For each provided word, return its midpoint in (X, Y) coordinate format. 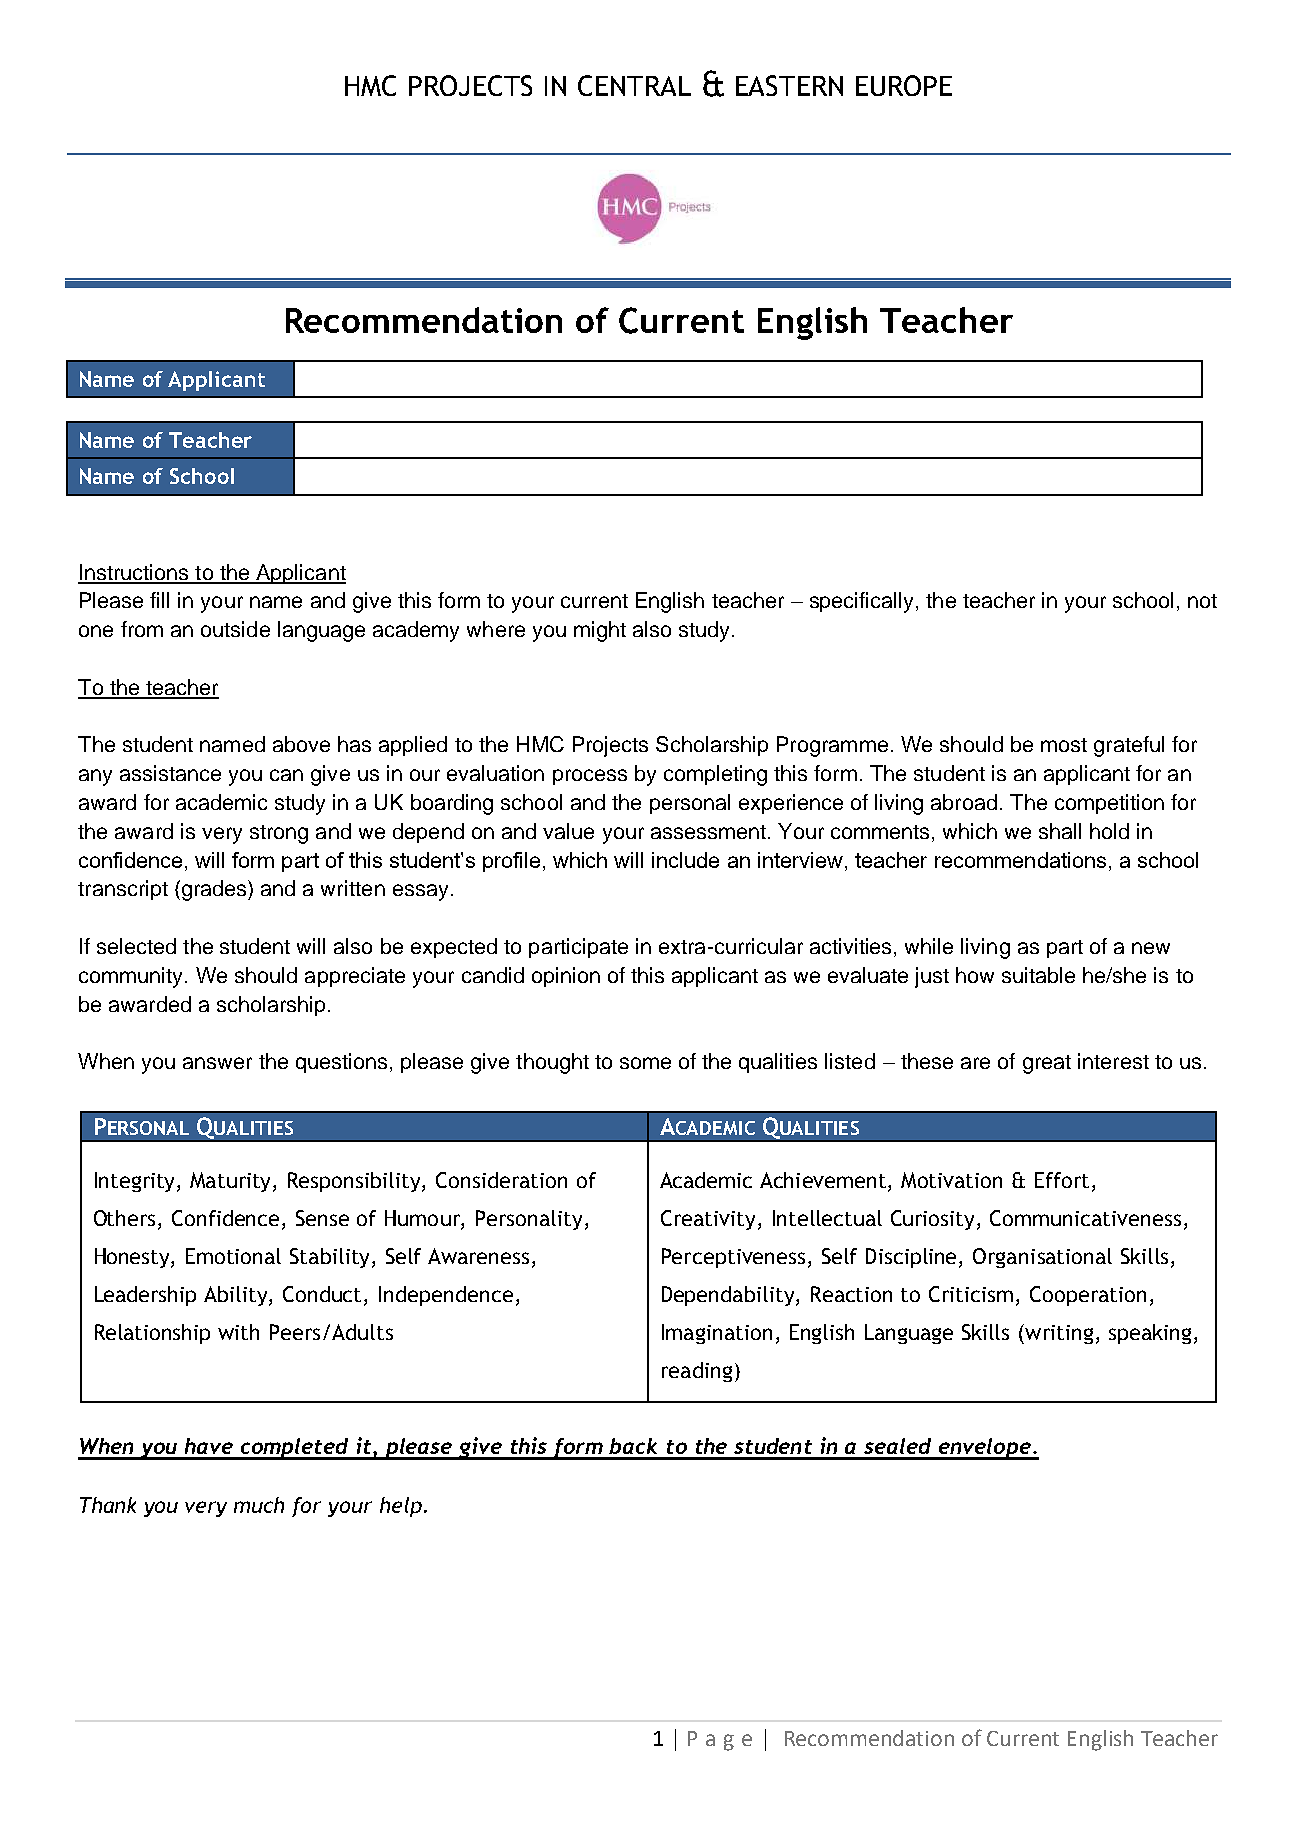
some (645, 1063)
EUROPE (904, 85)
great (1047, 1064)
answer (217, 1063)
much (259, 1505)
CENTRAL (634, 85)
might (600, 631)
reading (697, 1372)
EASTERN (789, 85)
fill (159, 600)
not (1202, 601)
